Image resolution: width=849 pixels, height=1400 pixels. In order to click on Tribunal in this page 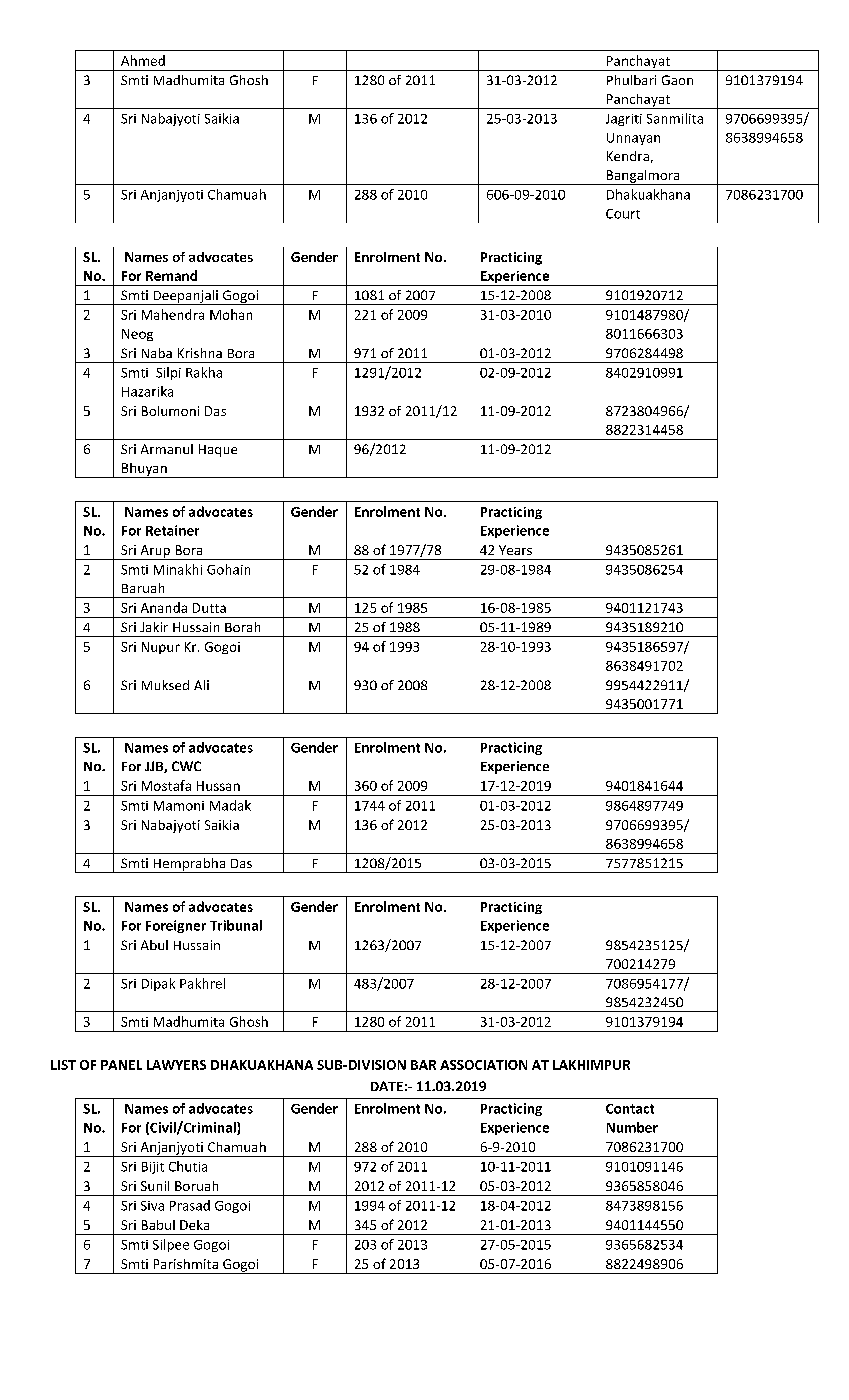, I will do `click(236, 925)`.
